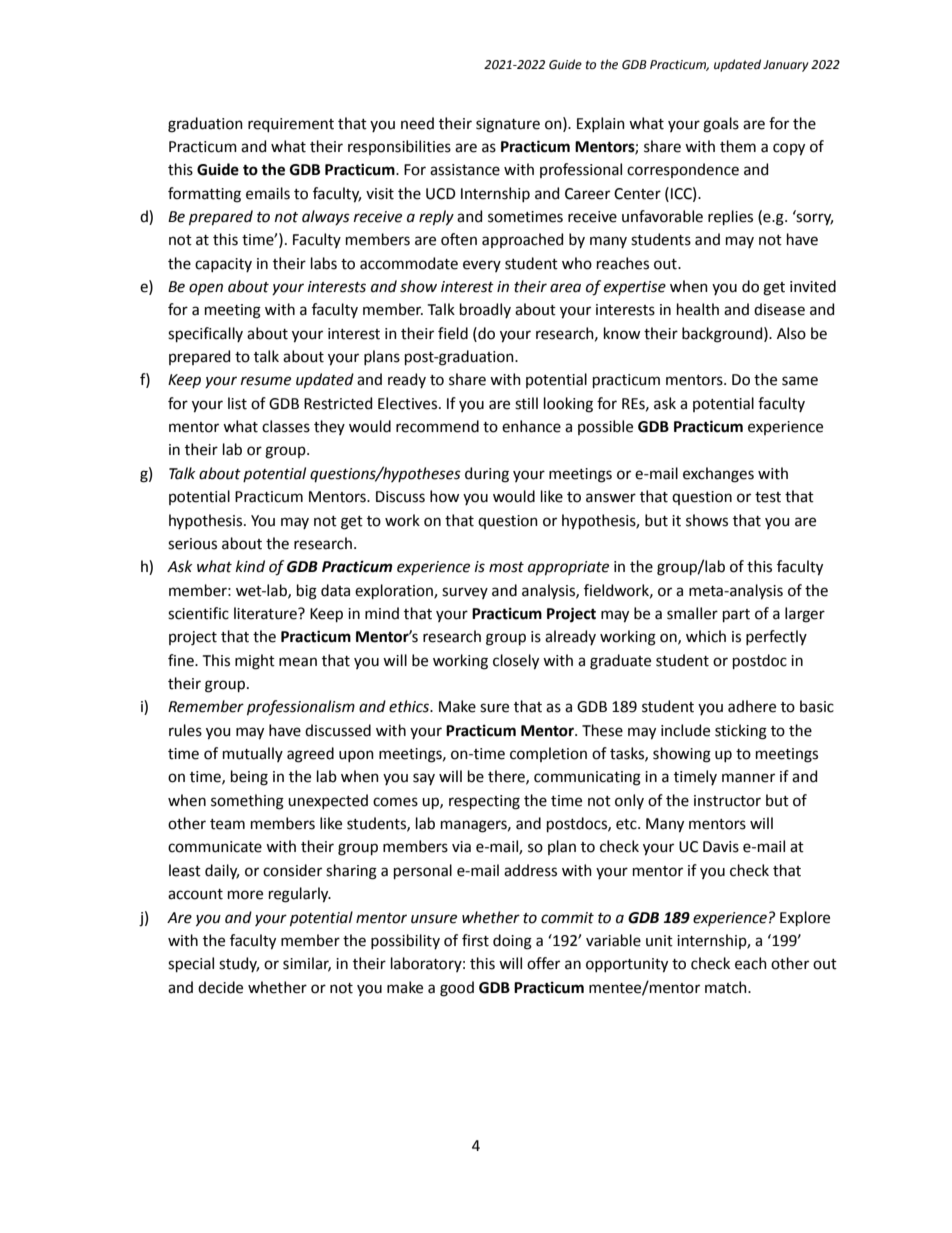  What do you see at coordinates (239, 964) in the screenshot?
I see `study` at bounding box center [239, 964].
